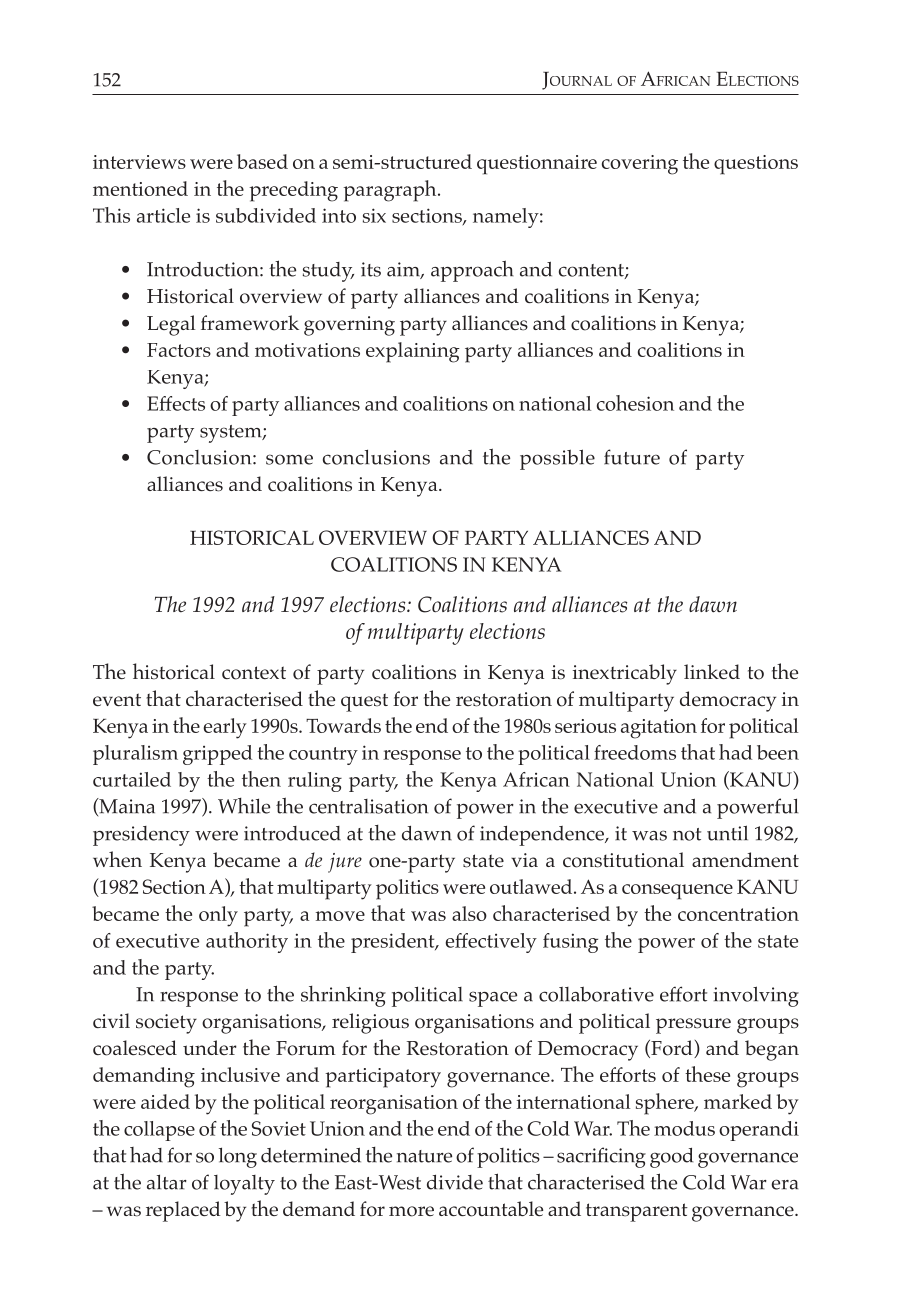 The width and height of the document is (924, 1305). I want to click on nature, so click(424, 1156).
